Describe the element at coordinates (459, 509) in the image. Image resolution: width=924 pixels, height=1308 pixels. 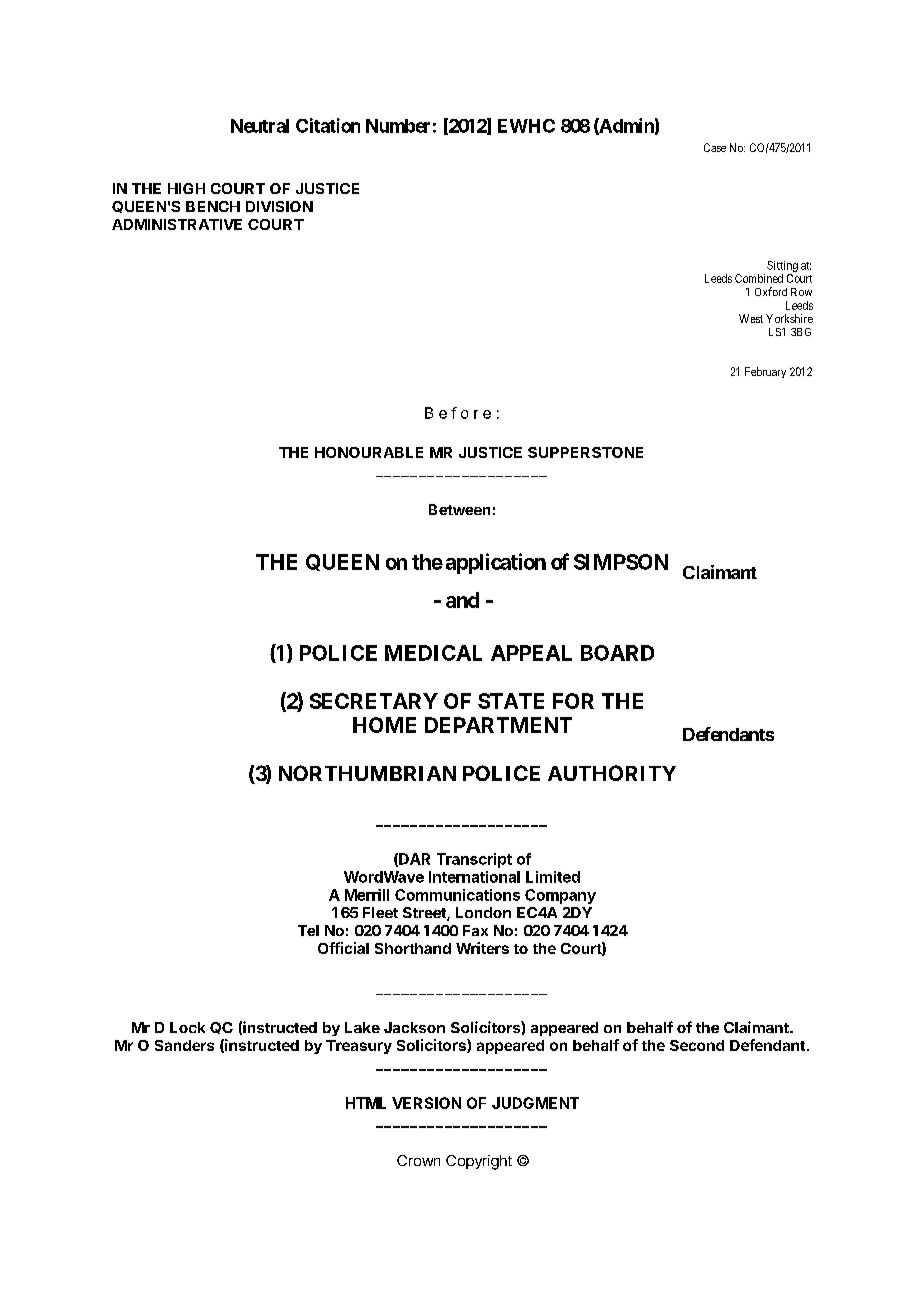
I see `Between` at that location.
